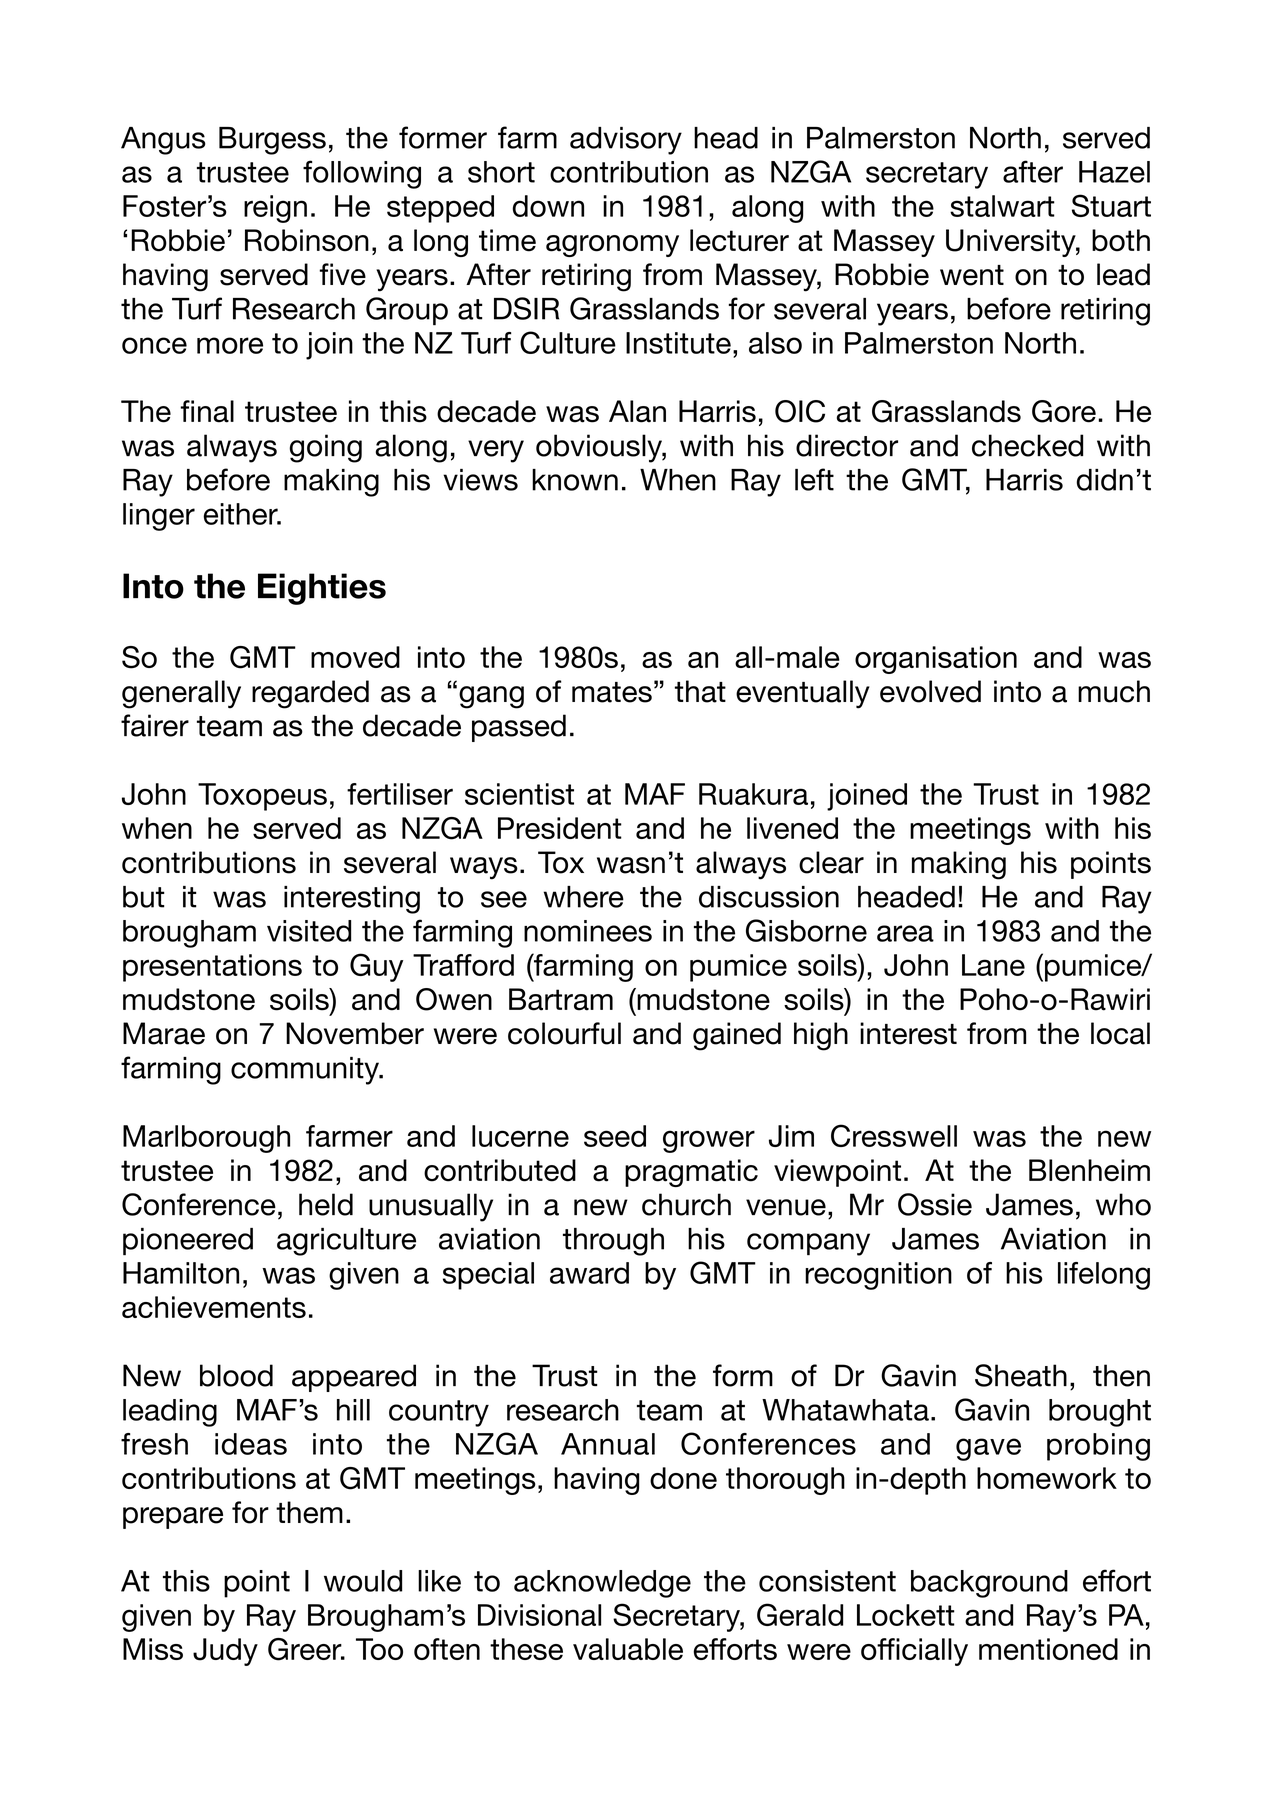 The width and height of the screenshot is (1273, 1800). I want to click on reign, so click(275, 209).
